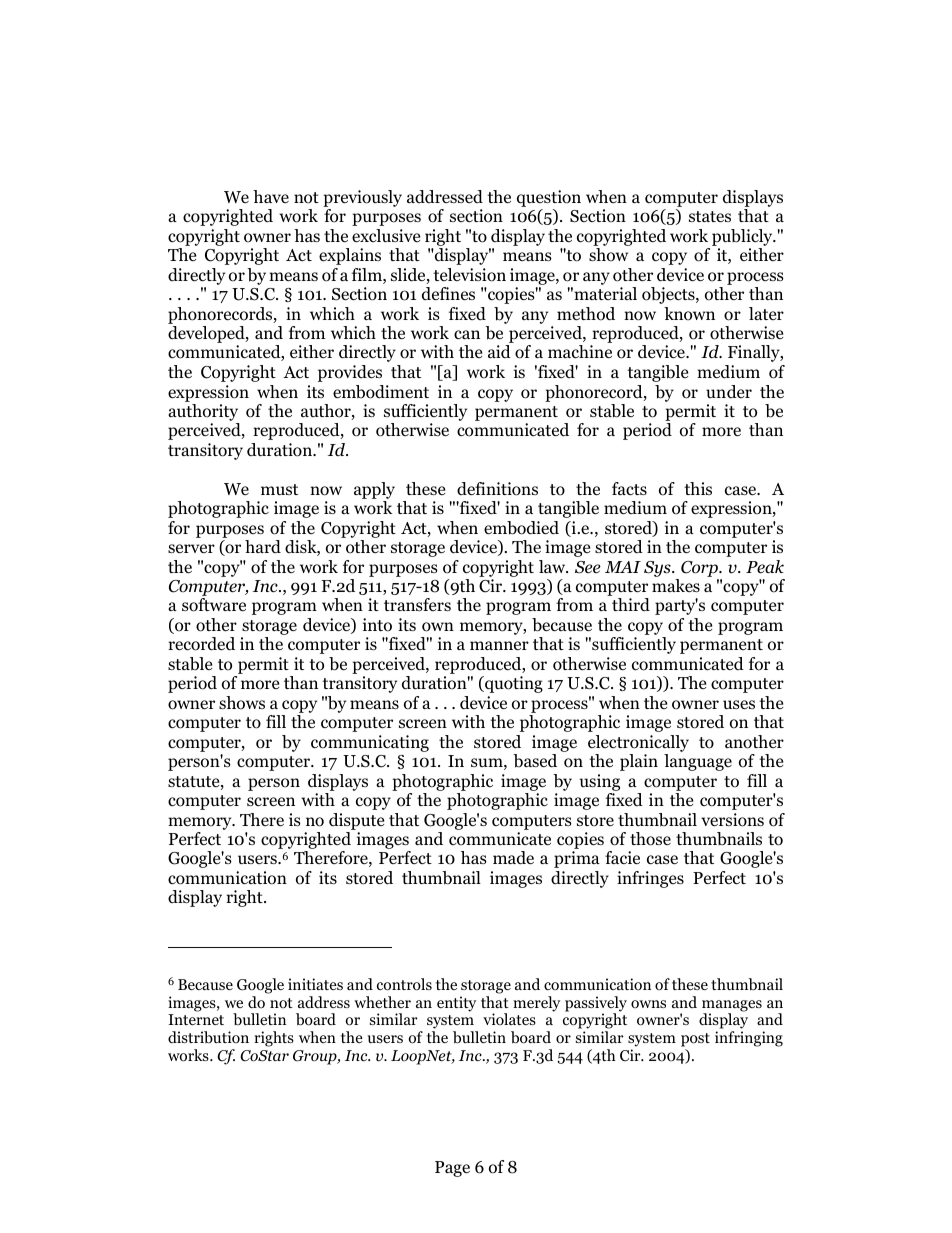  What do you see at coordinates (315, 984) in the document?
I see `initiates` at bounding box center [315, 984].
